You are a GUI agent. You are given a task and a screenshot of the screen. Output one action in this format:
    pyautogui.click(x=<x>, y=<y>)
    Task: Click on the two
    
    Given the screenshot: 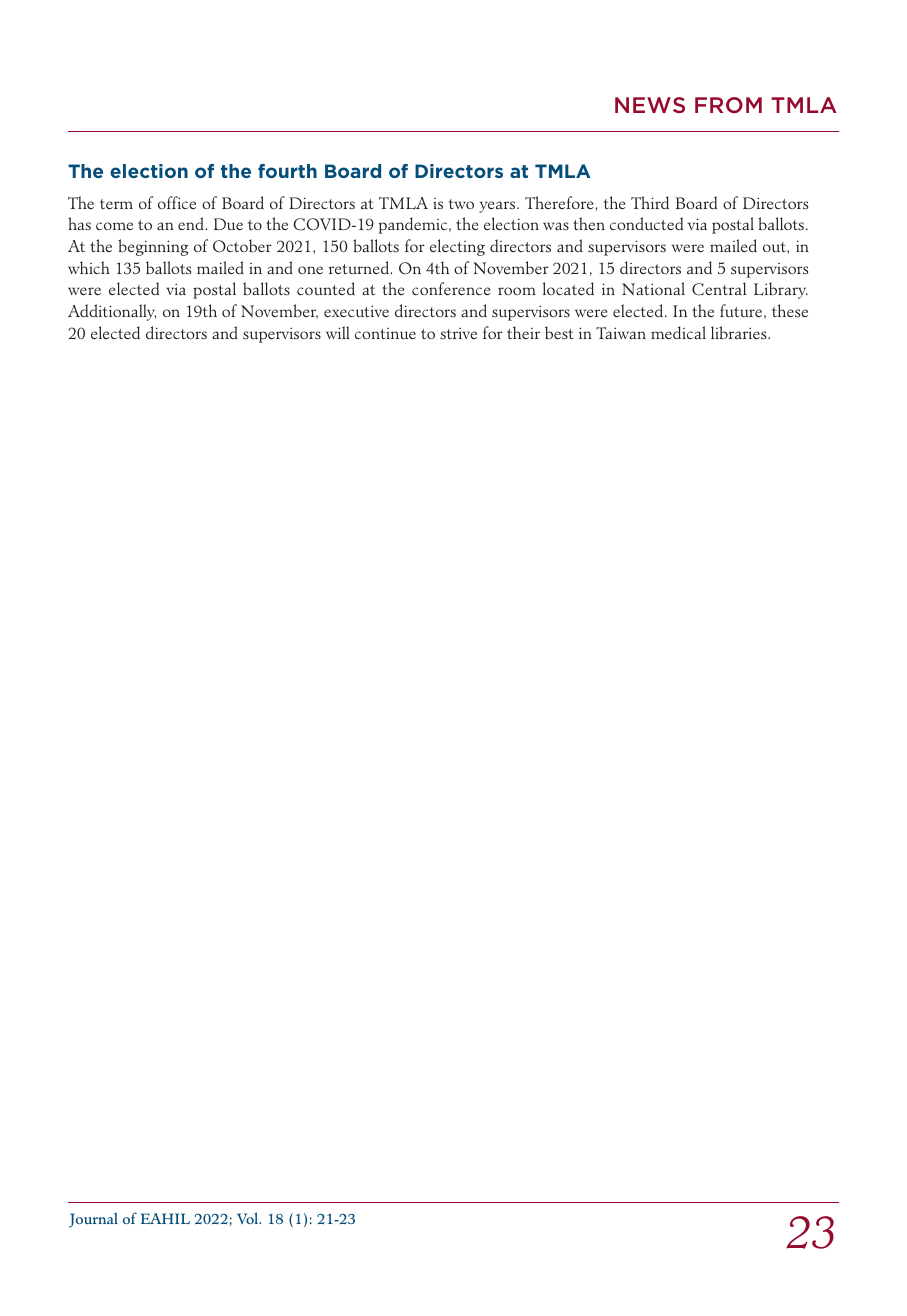 What is the action you would take?
    pyautogui.click(x=461, y=204)
